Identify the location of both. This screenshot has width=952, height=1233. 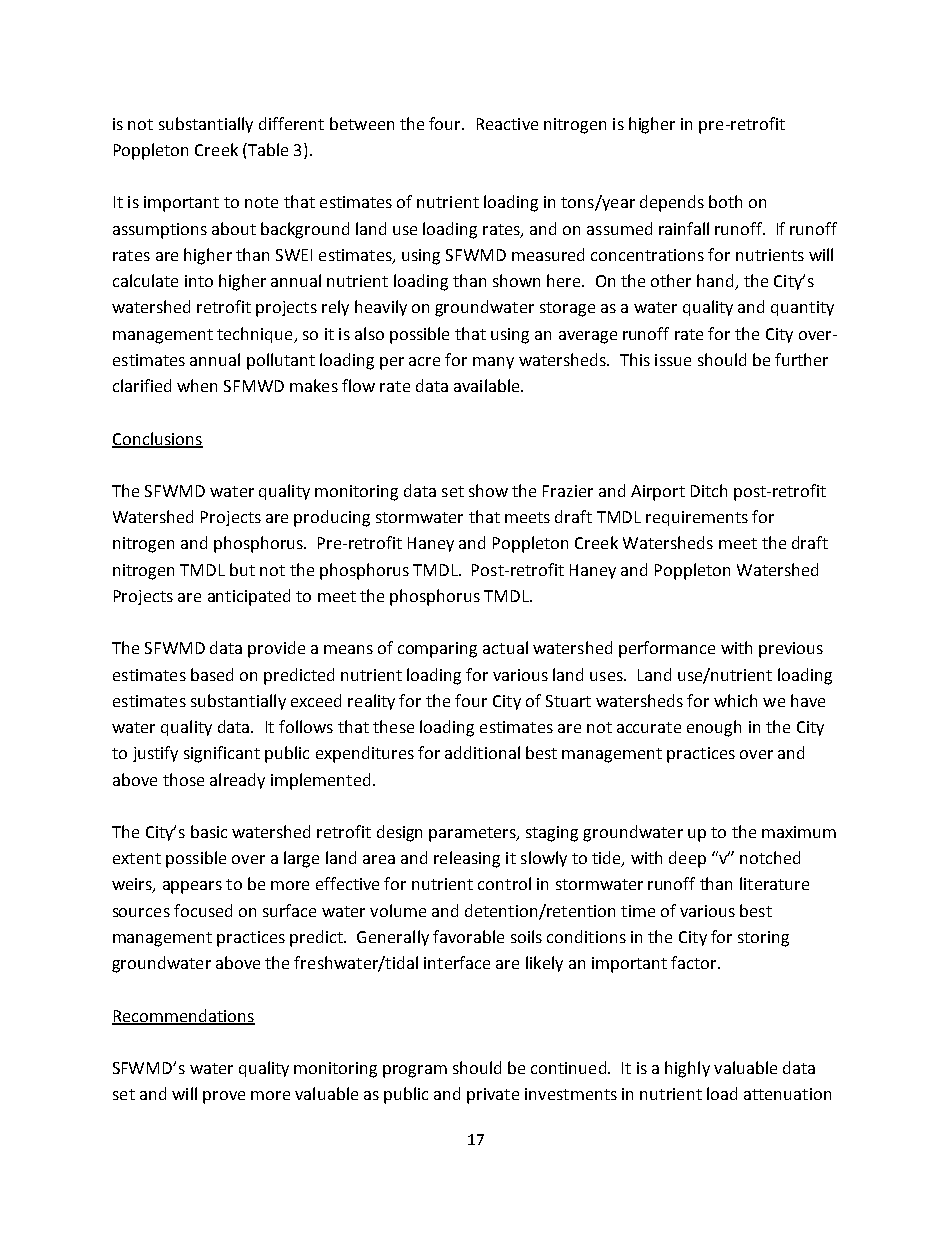
(725, 201).
